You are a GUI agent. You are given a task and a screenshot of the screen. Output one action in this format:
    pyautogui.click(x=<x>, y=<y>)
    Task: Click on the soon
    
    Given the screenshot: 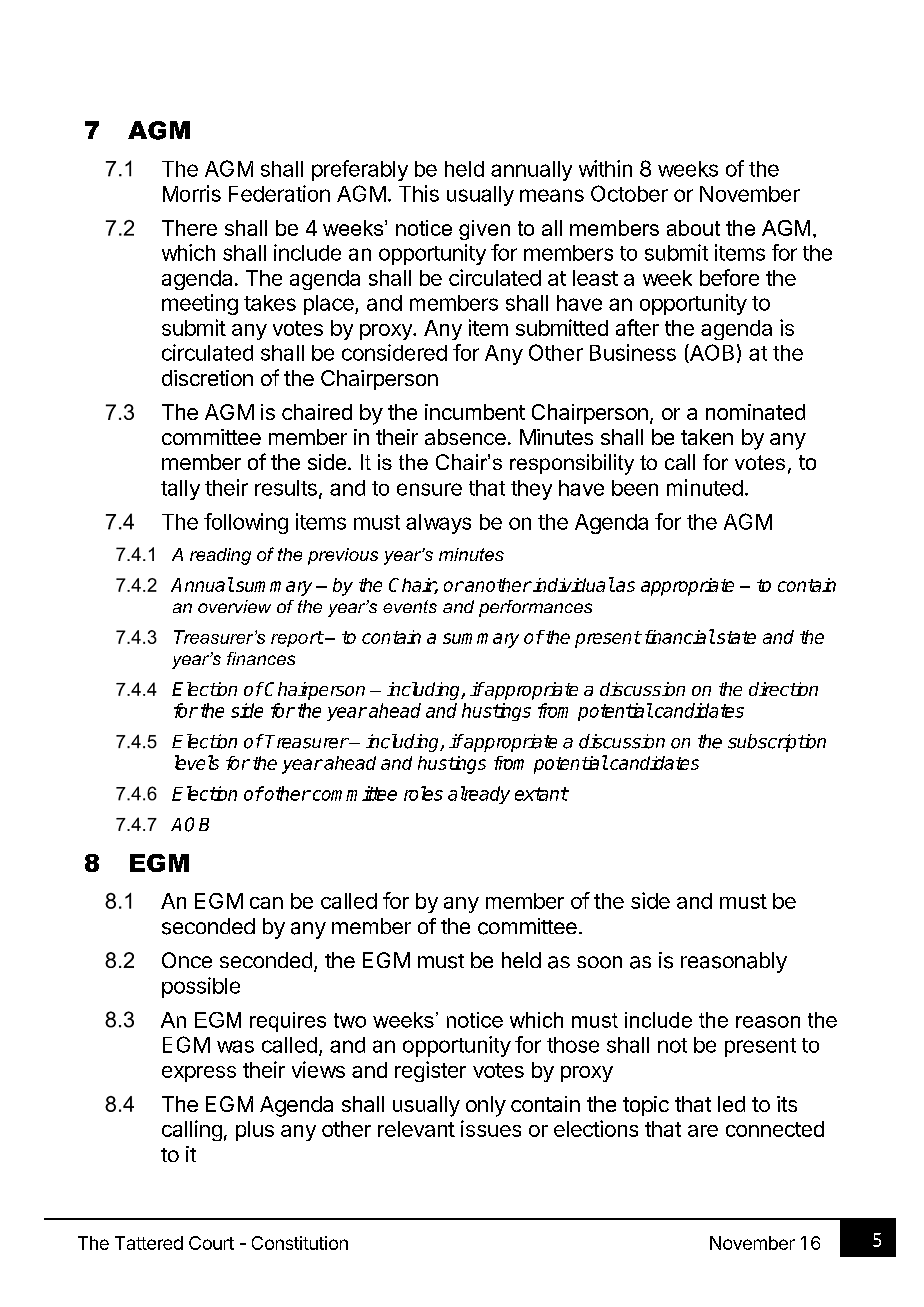 What is the action you would take?
    pyautogui.click(x=599, y=962)
